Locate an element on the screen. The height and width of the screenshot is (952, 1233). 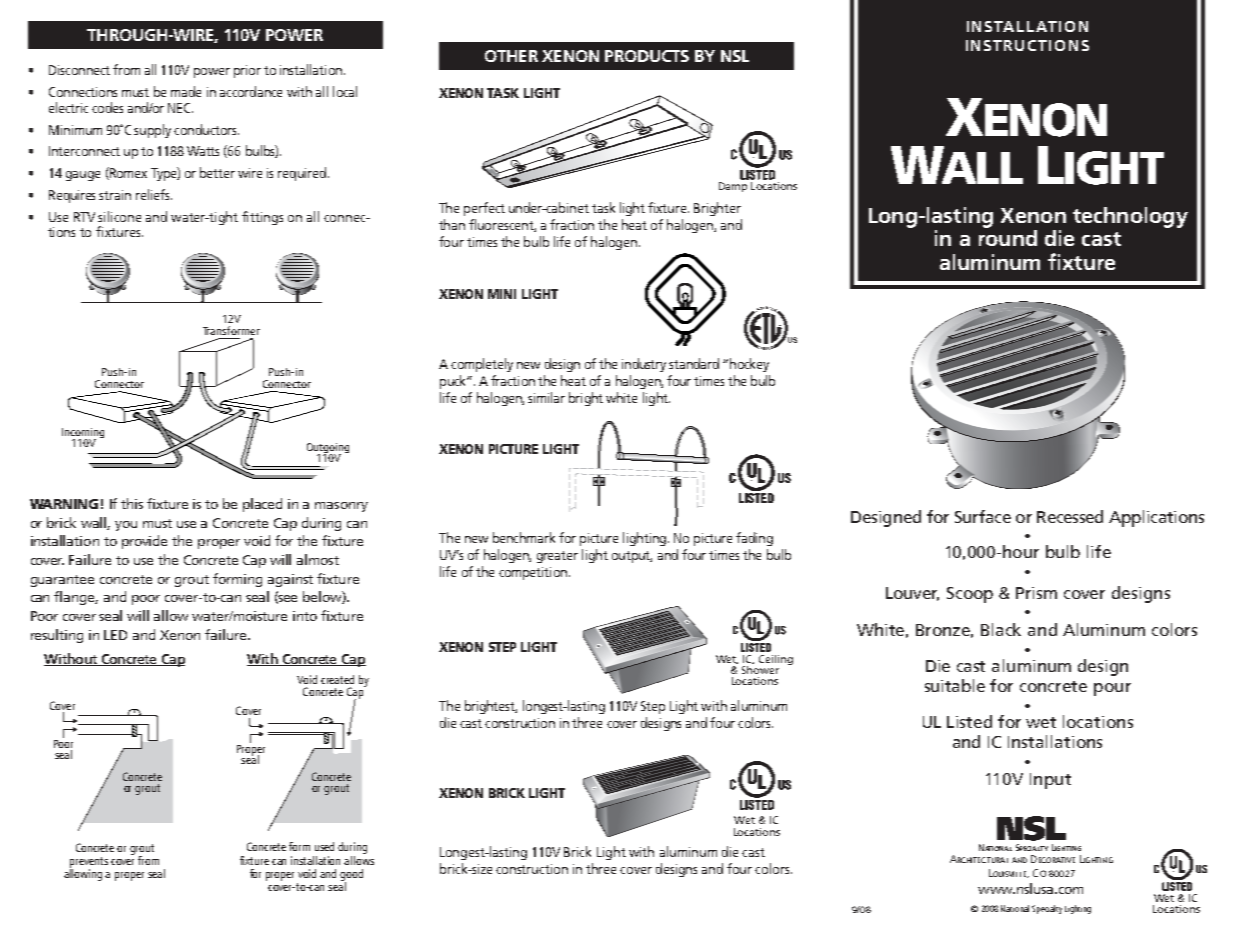
made is located at coordinates (186, 91).
